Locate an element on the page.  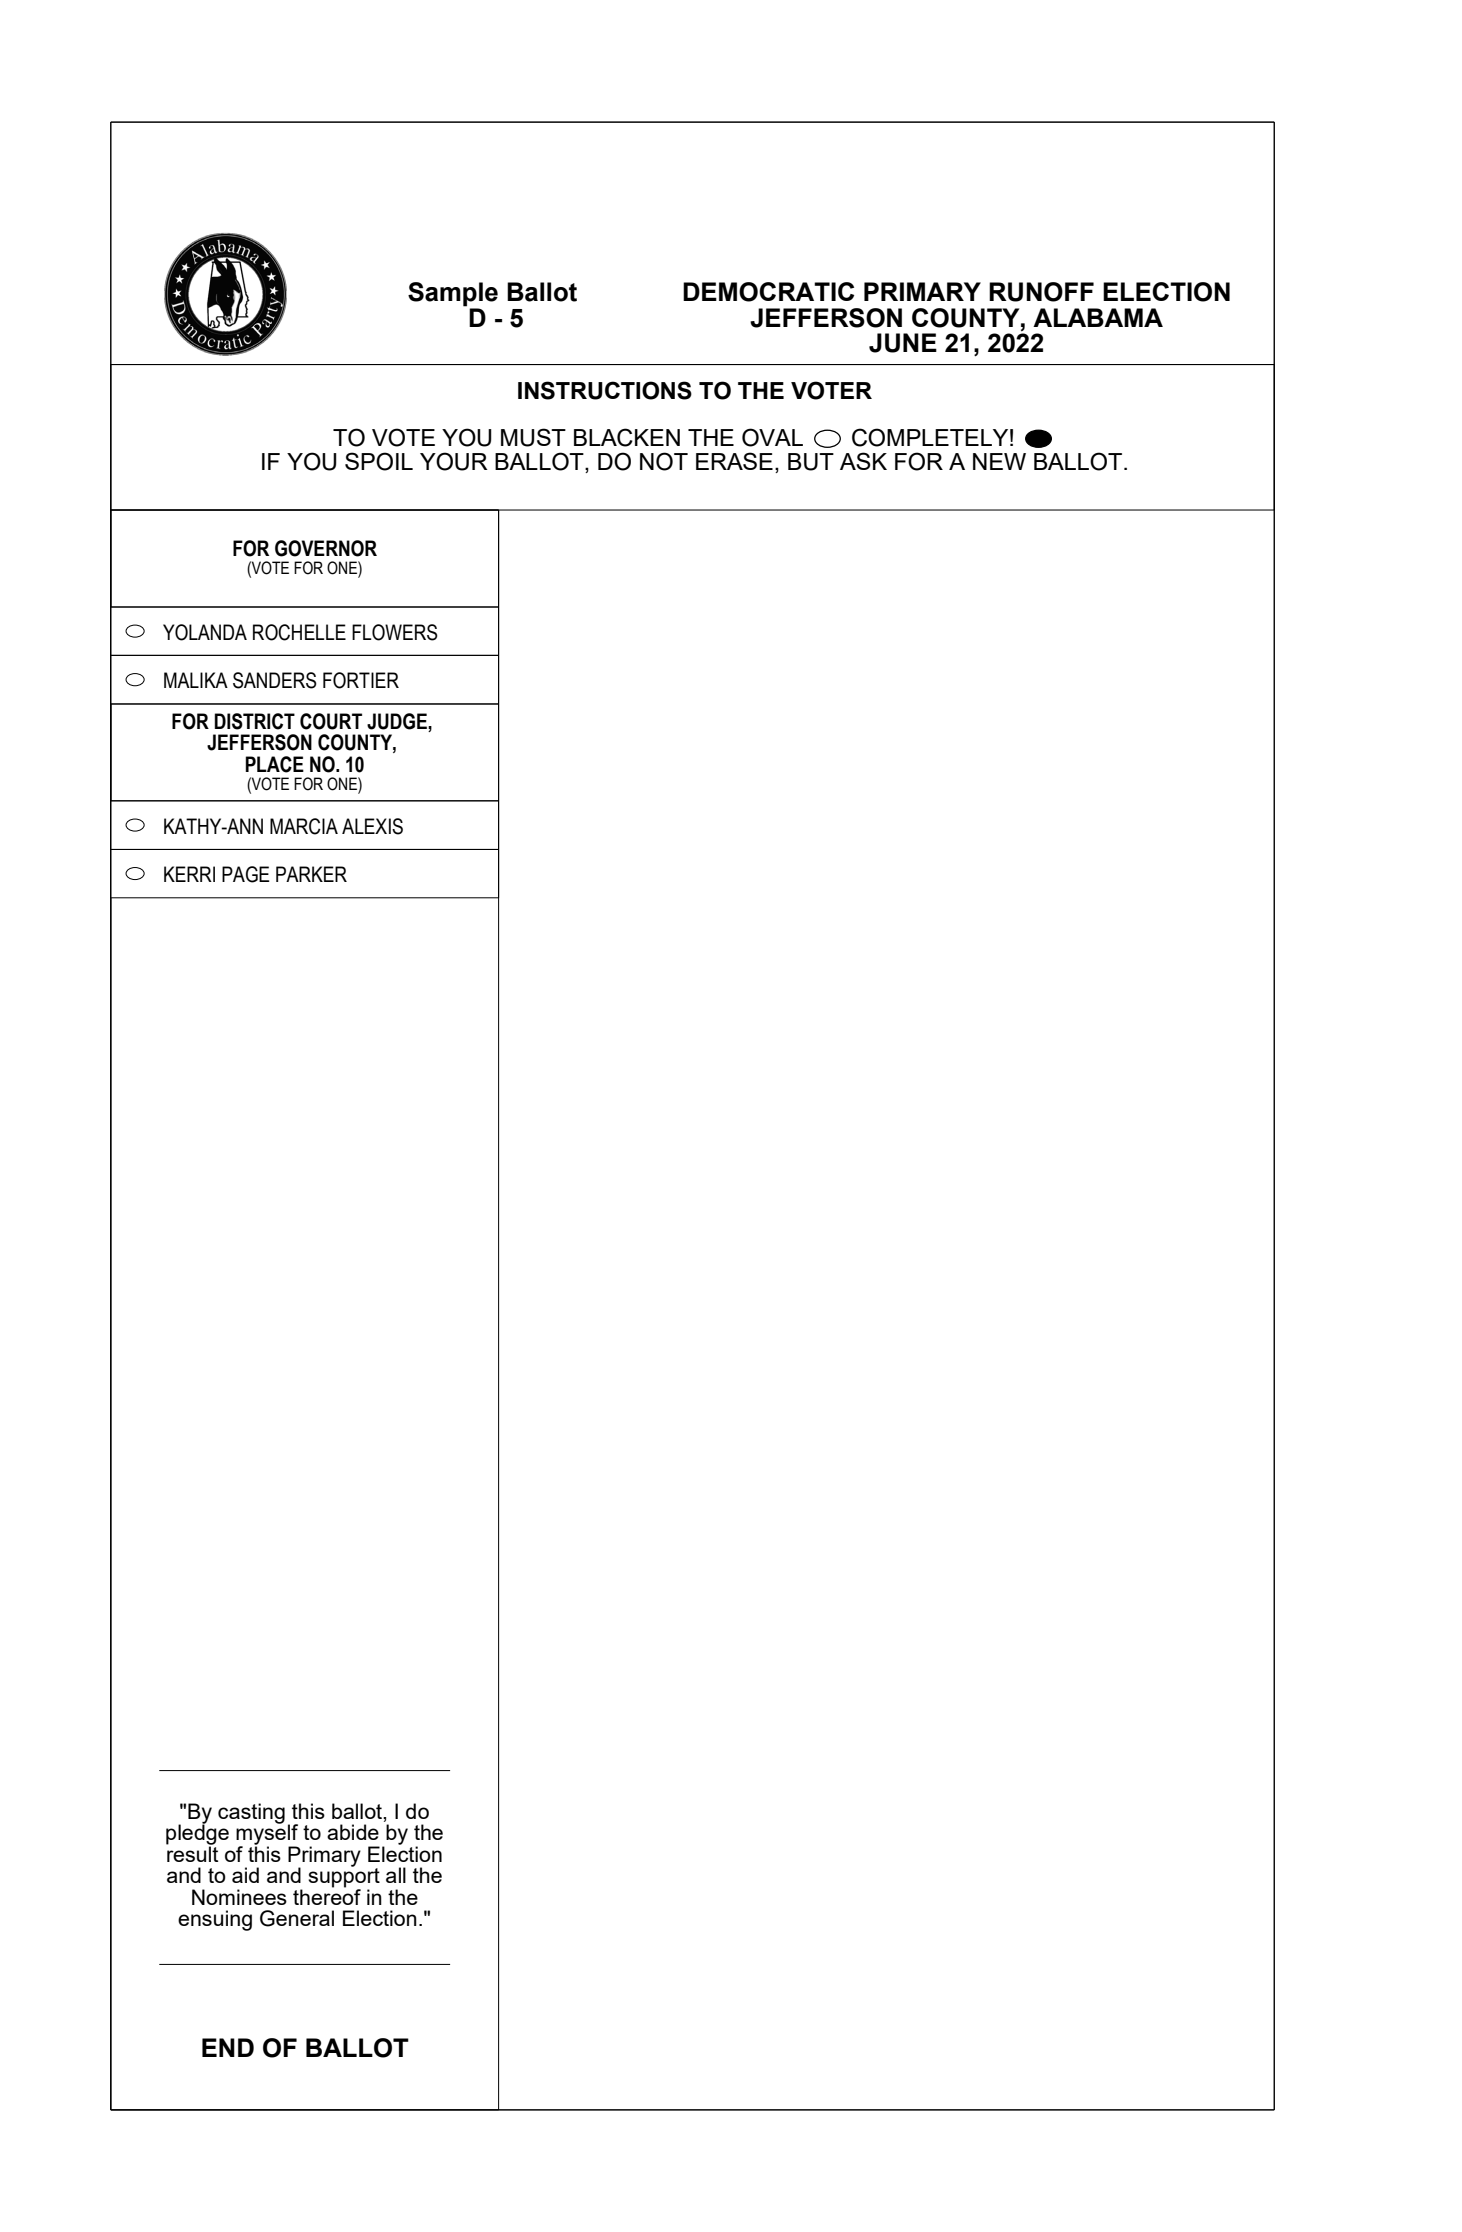
thereof is located at coordinates (327, 1895).
